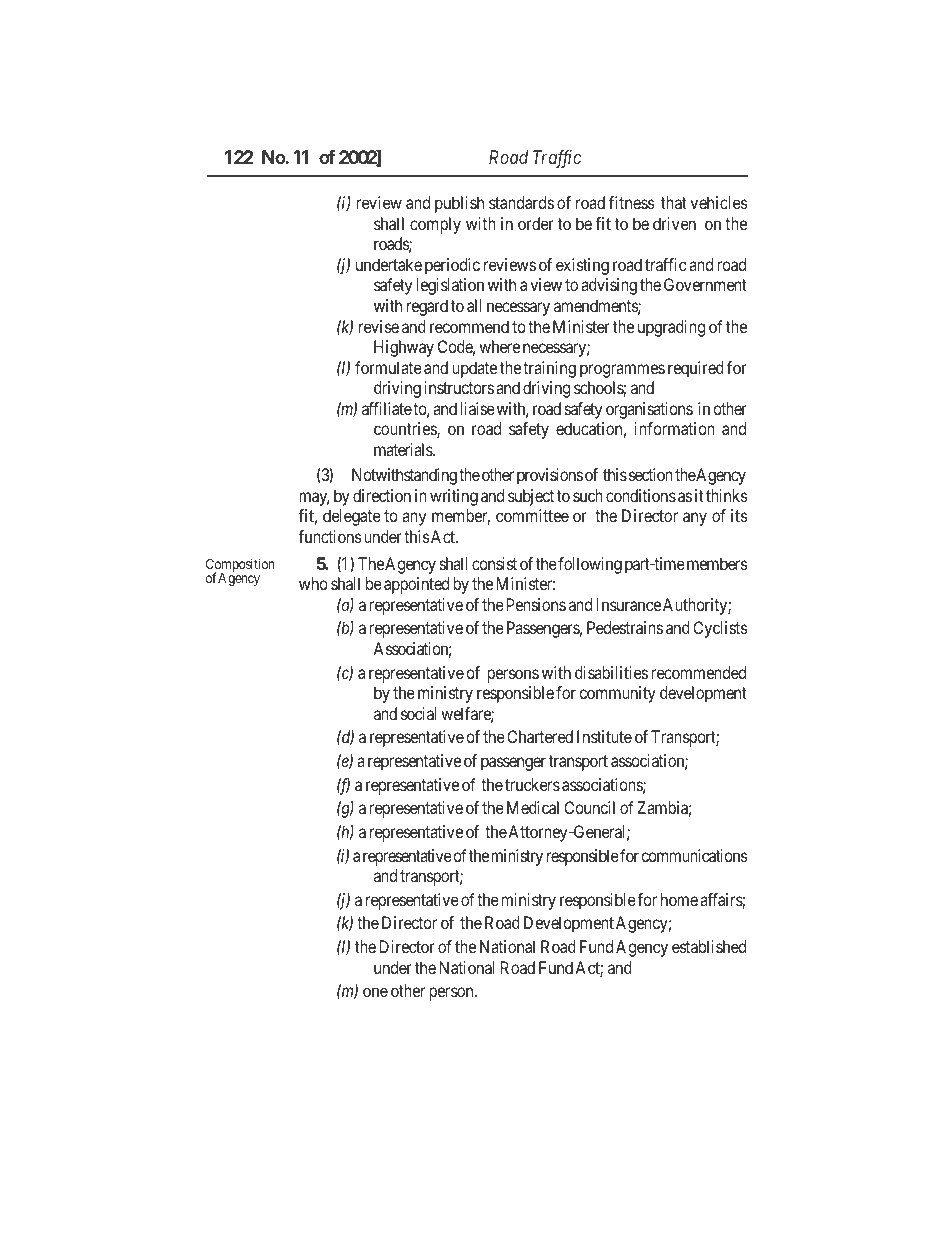 The height and width of the screenshot is (1233, 952). Describe the element at coordinates (674, 223) in the screenshot. I see `driven` at that location.
